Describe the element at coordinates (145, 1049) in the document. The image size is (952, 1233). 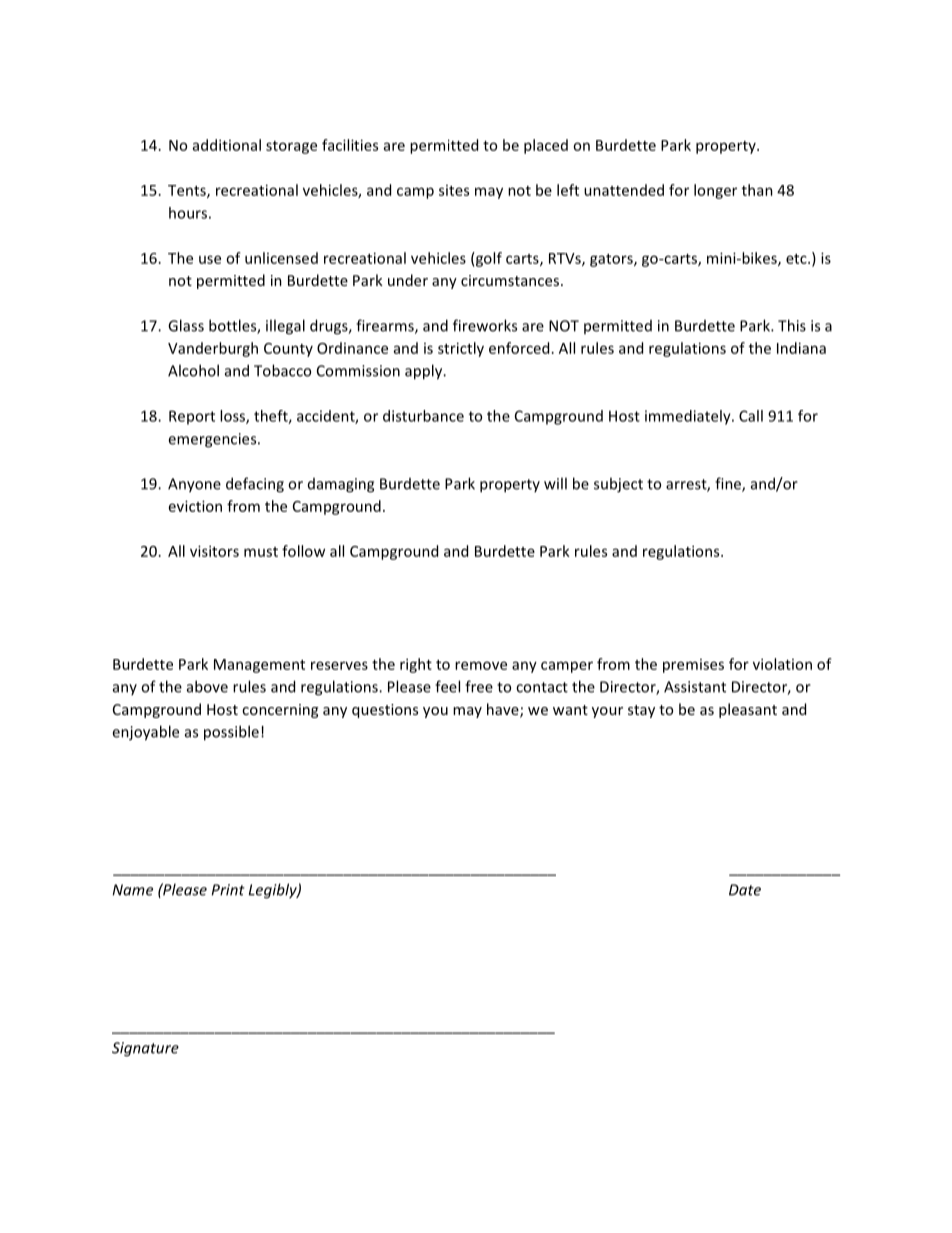
I see `Signature` at that location.
